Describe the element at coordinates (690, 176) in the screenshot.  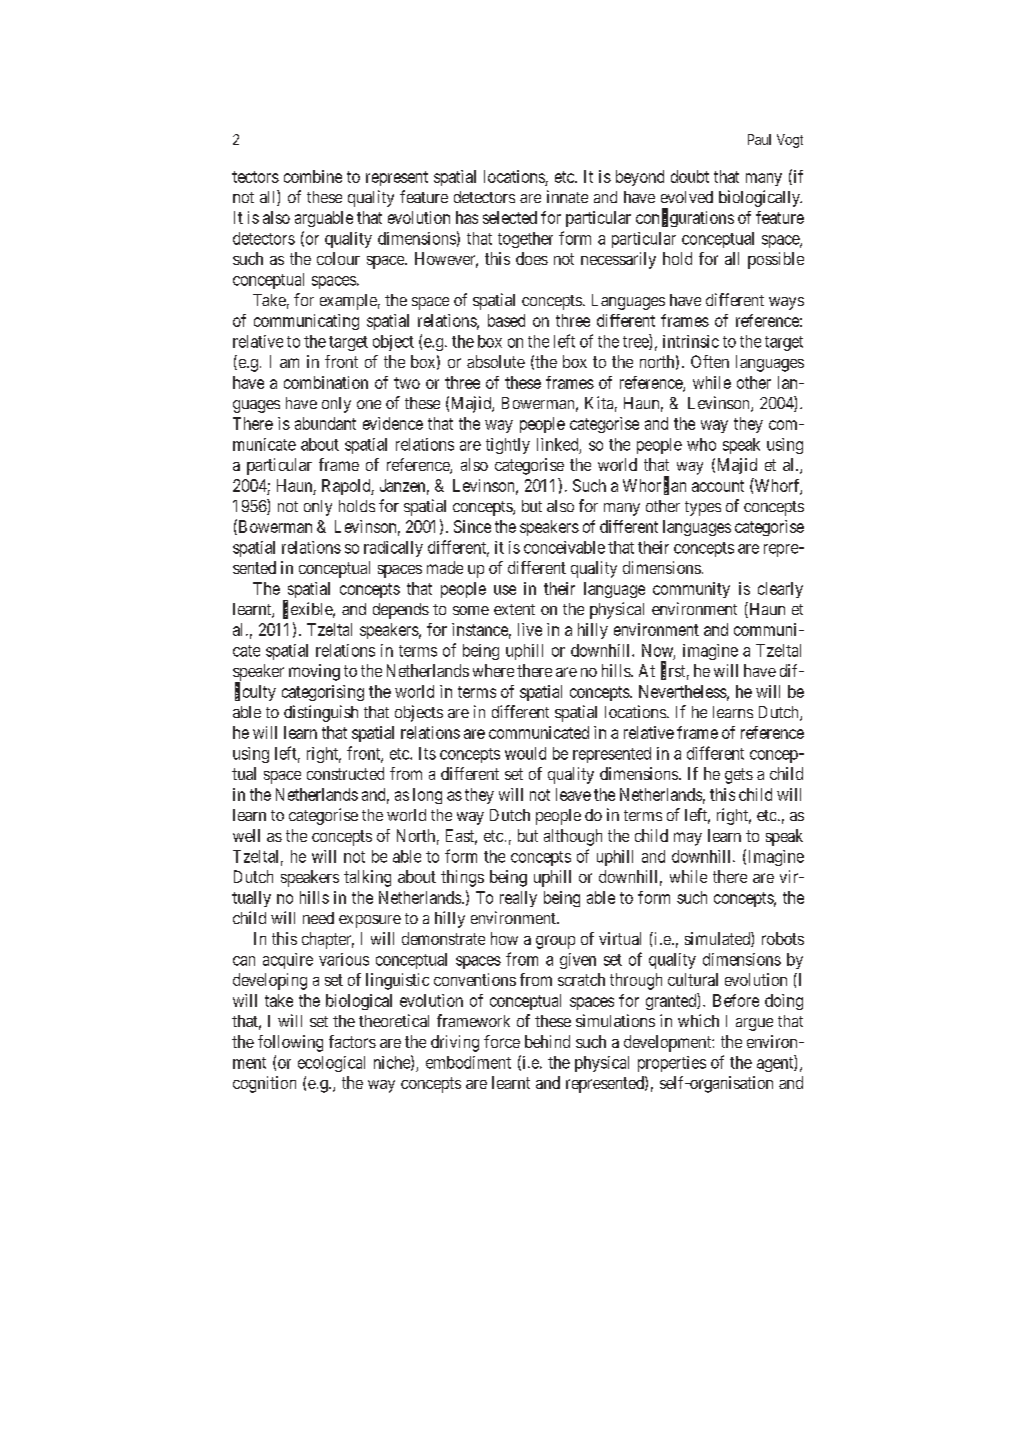
I see `doubt` at that location.
